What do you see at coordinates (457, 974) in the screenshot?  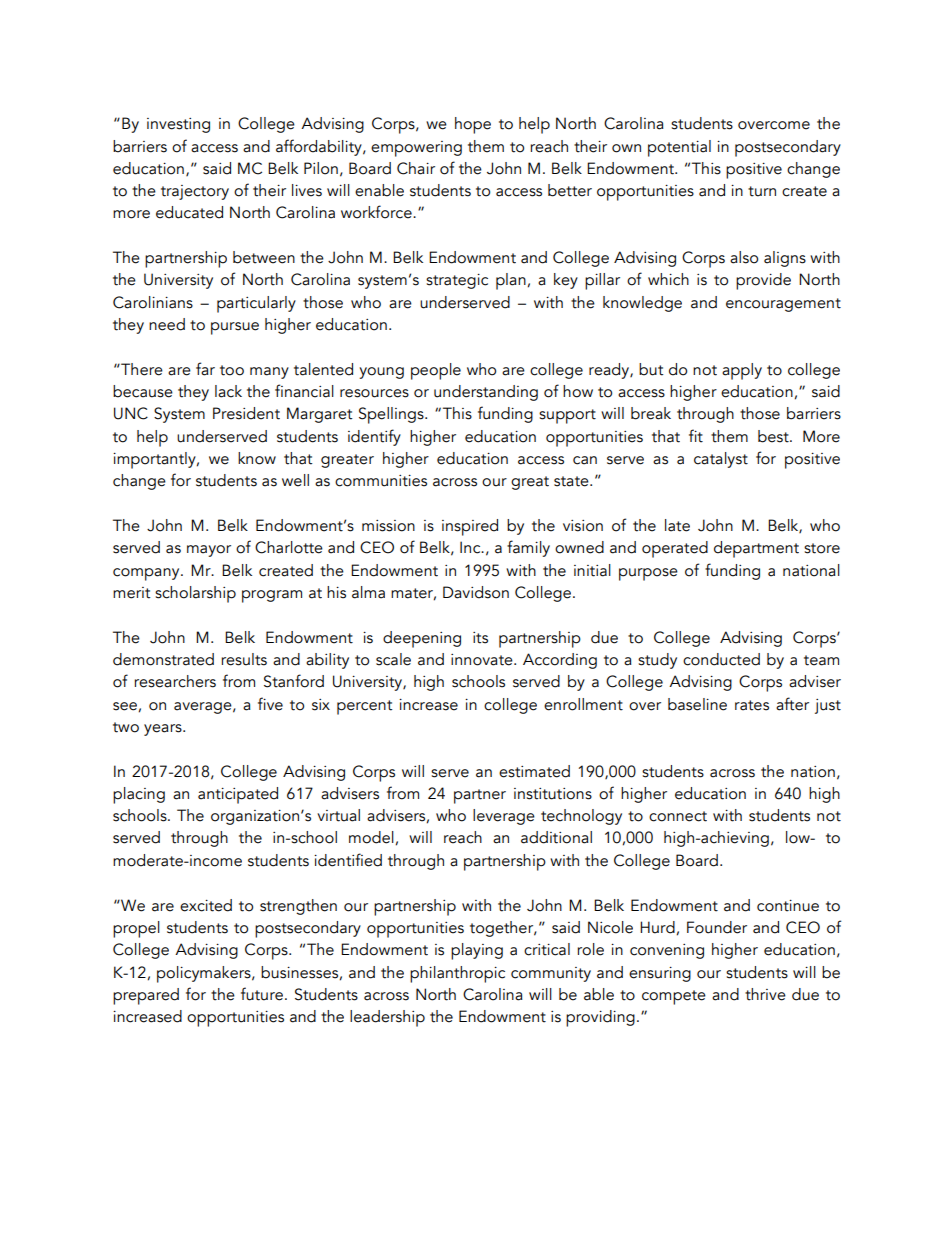 I see `philanthropic` at bounding box center [457, 974].
